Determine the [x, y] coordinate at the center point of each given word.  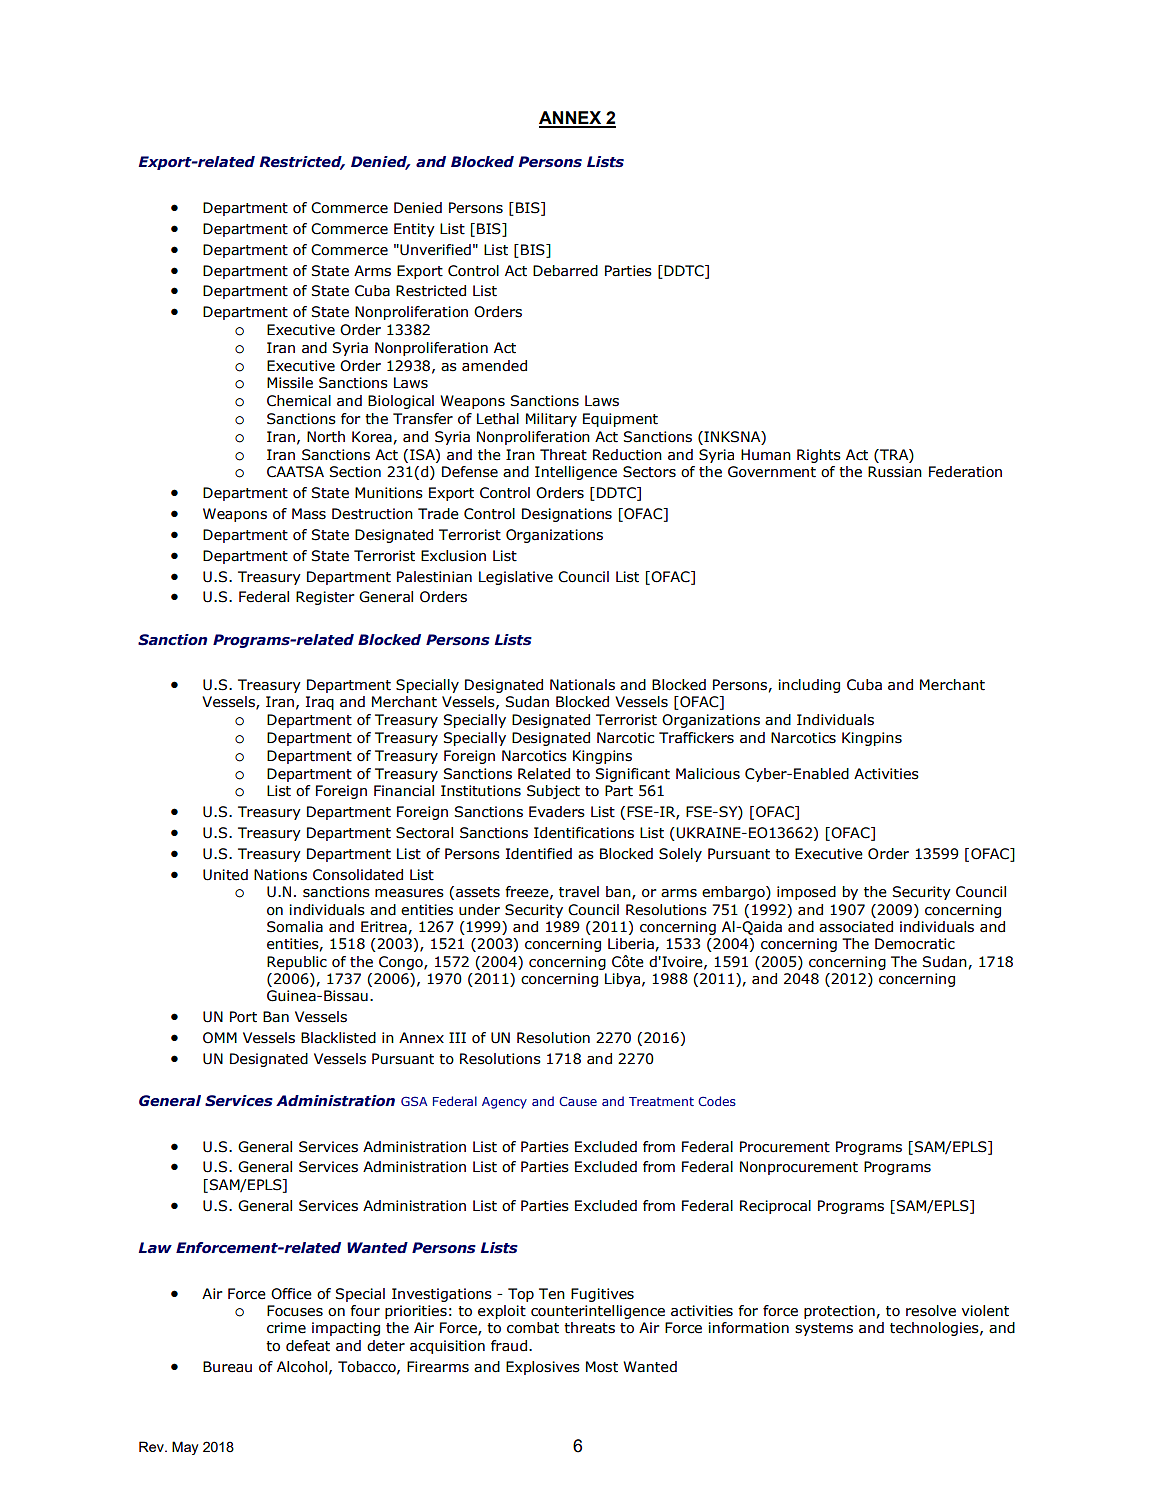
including [809, 686]
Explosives [543, 1368]
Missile [290, 383]
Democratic [915, 944]
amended [494, 366]
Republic [297, 963]
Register [325, 598]
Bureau [227, 1367]
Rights [819, 456]
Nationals [582, 685]
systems [824, 1329]
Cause [578, 1101]
